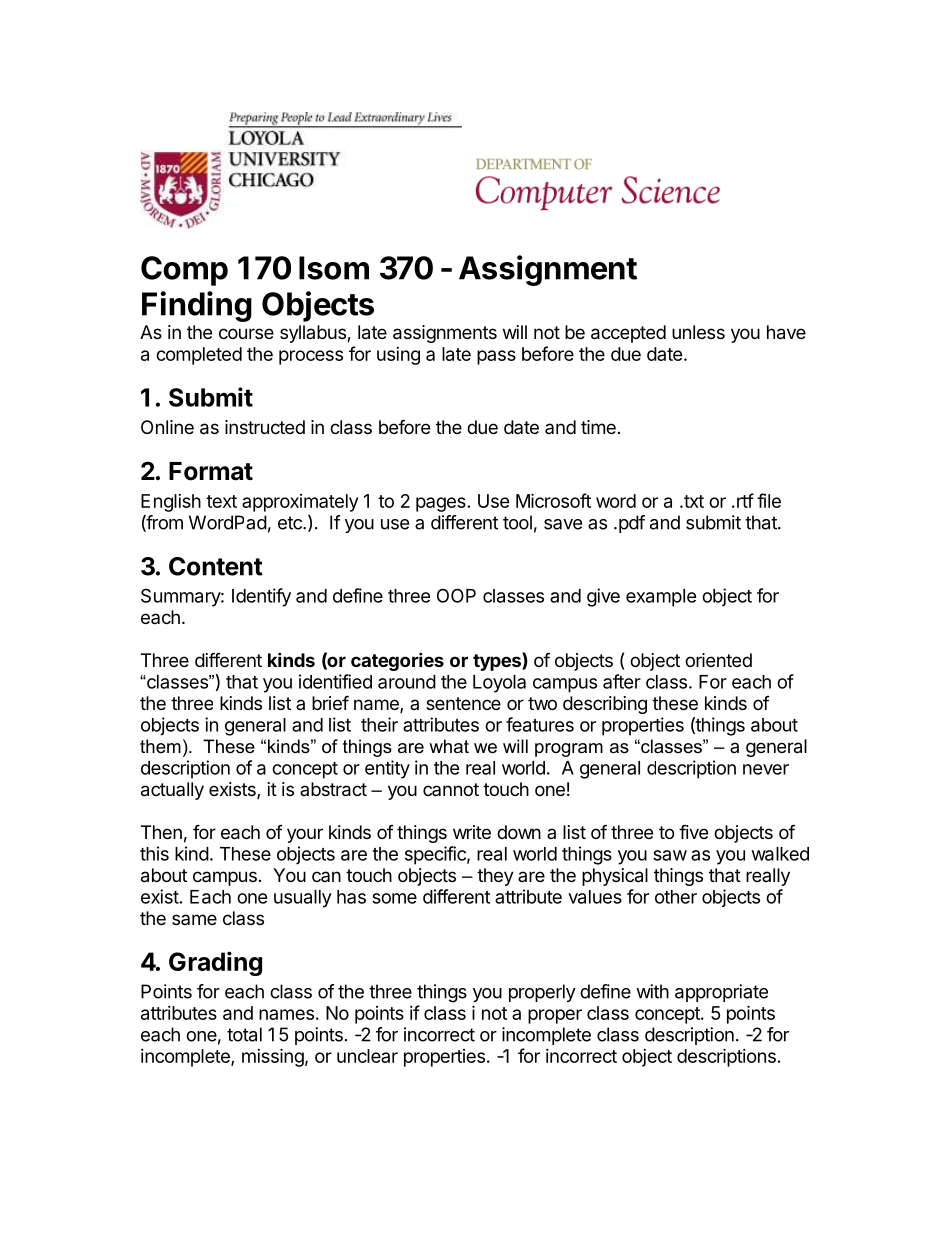  I want to click on never, so click(766, 769).
